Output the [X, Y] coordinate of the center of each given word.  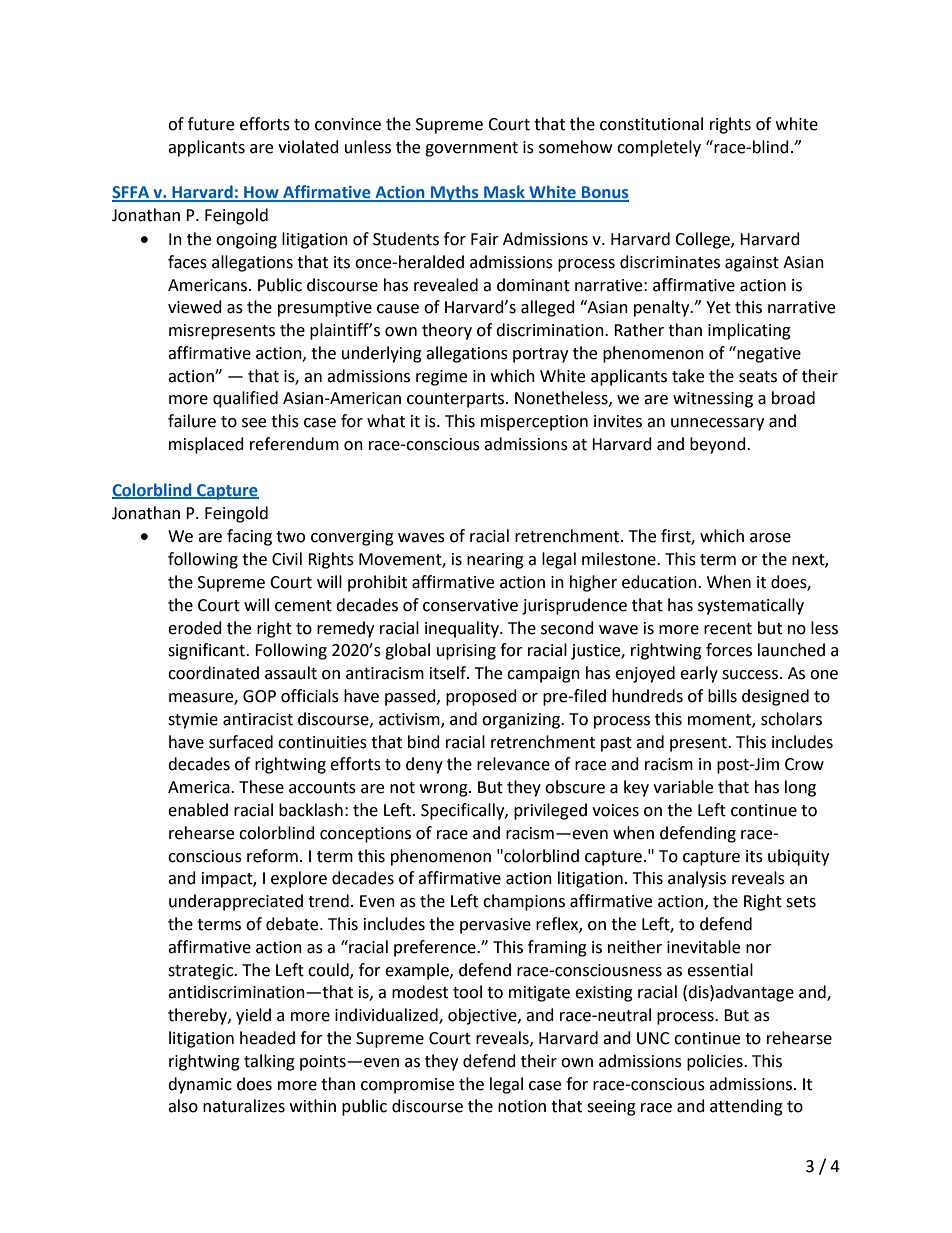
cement [303, 606]
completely [659, 148]
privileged [550, 811]
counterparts [457, 400]
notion [522, 1106]
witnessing [713, 400]
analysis [697, 879]
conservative [470, 605]
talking [269, 1062]
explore [299, 879]
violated [308, 147]
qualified [245, 399]
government [471, 149]
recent [728, 629]
